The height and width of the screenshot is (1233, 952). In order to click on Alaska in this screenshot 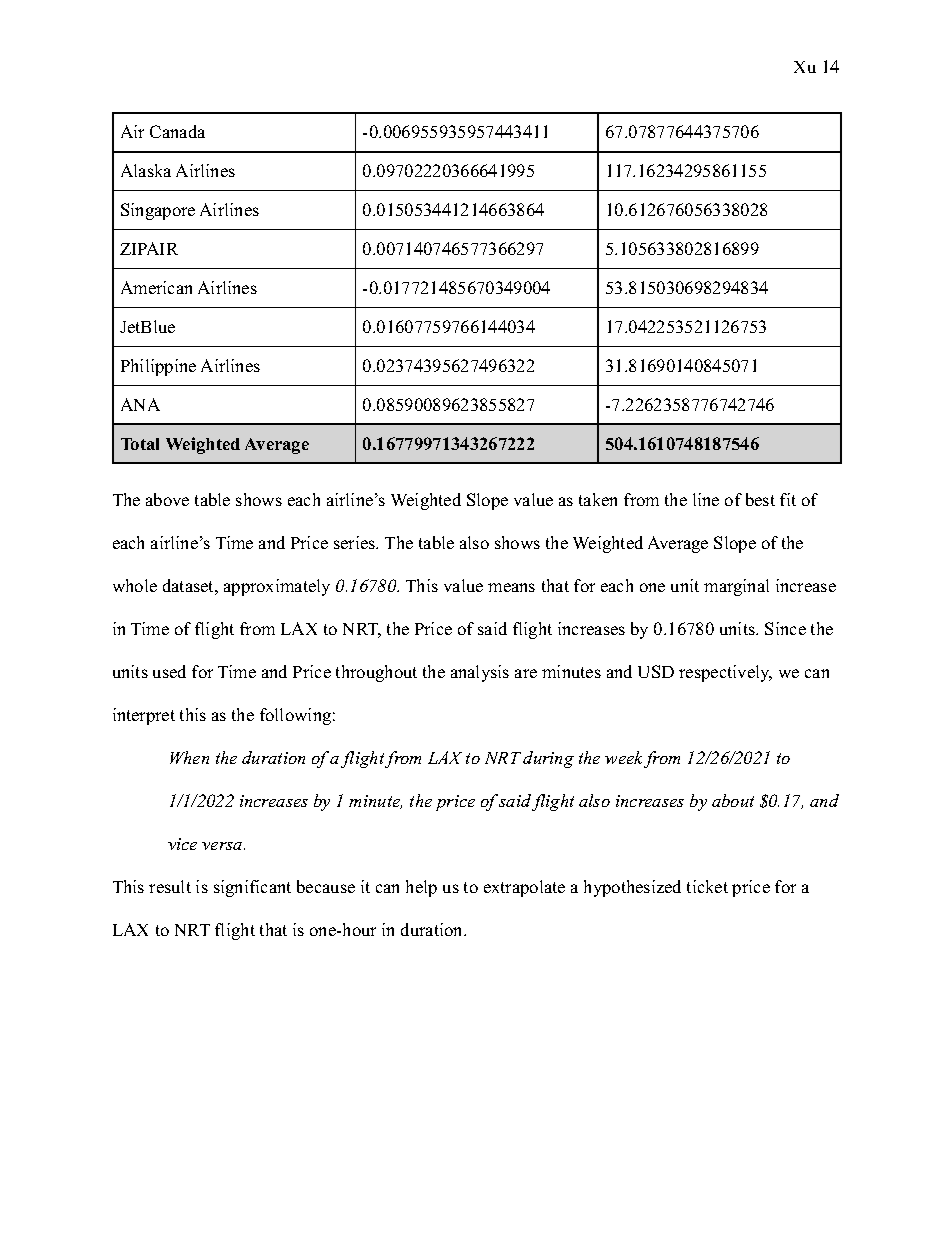, I will do `click(146, 170)`.
